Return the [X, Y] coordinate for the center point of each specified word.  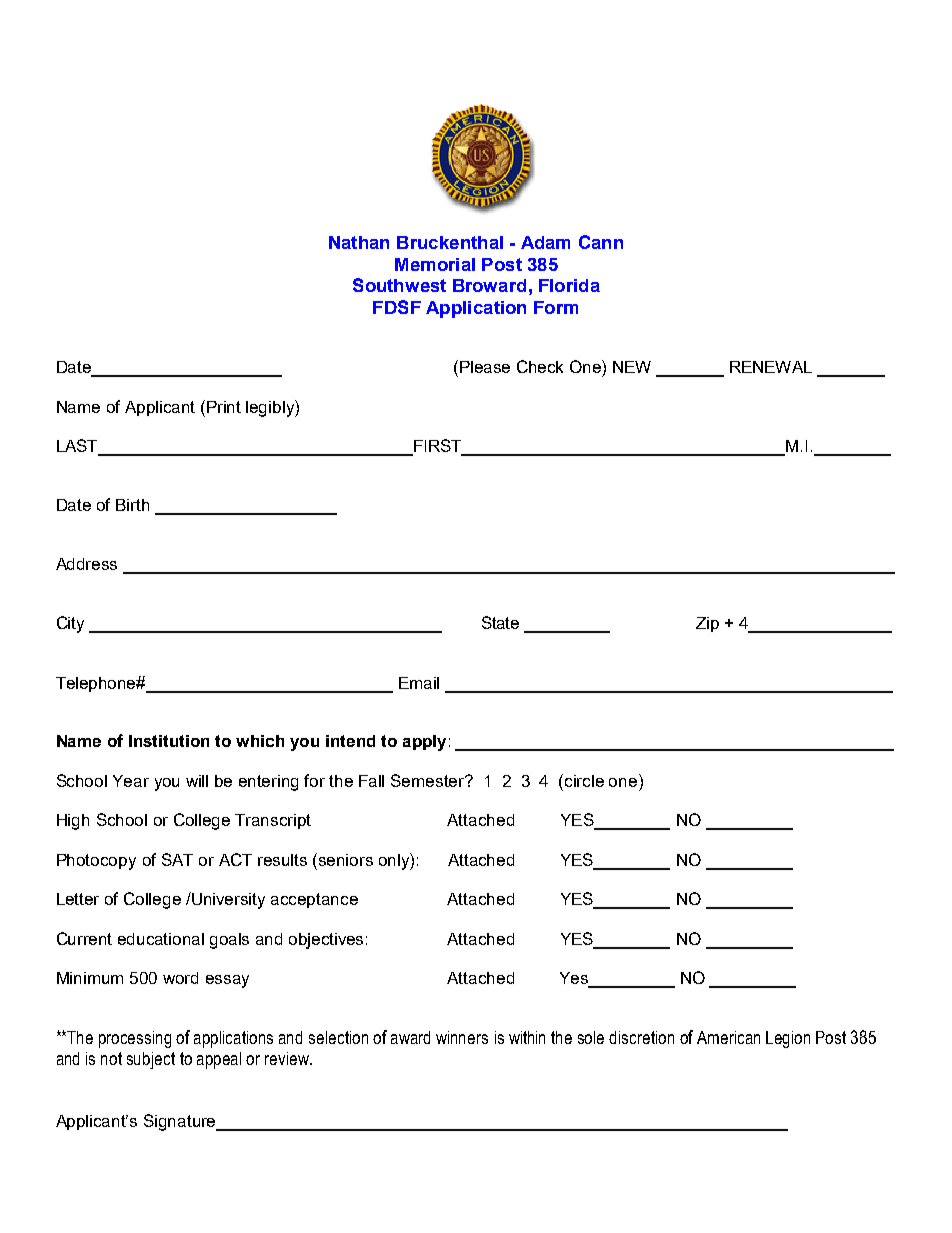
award [410, 1037]
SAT [177, 859]
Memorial [435, 264]
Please [485, 367]
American [728, 1037]
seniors [346, 860]
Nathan [359, 242]
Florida [569, 285]
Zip [707, 624]
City [70, 624]
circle [584, 781]
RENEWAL [771, 367]
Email [419, 683]
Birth [132, 505]
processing [135, 1039]
